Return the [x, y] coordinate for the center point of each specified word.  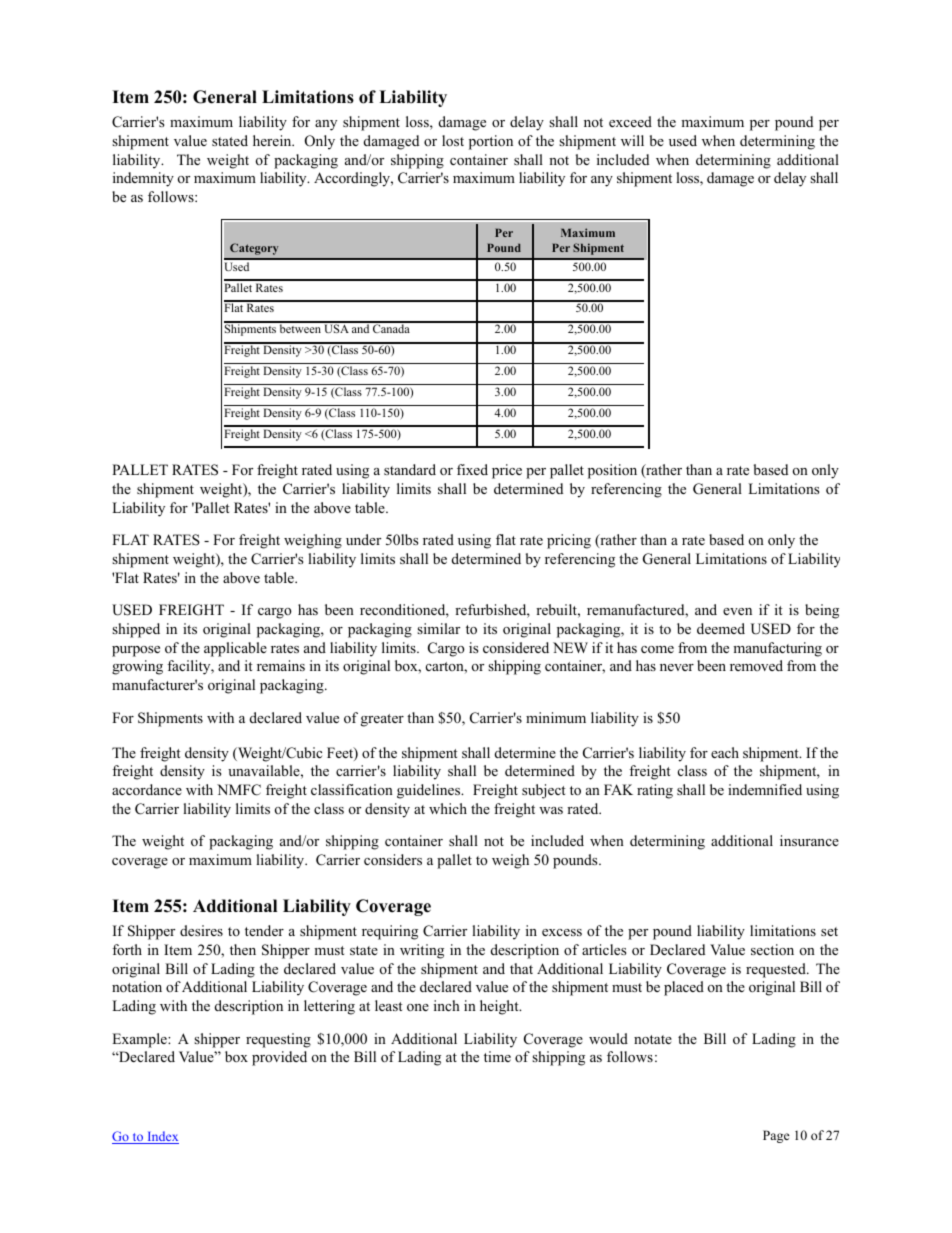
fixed [472, 469]
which [448, 808]
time [497, 1056]
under [363, 539]
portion [491, 142]
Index [162, 1137]
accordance [147, 789]
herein [273, 140]
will [632, 140]
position [612, 471]
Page [776, 1136]
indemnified [765, 789]
